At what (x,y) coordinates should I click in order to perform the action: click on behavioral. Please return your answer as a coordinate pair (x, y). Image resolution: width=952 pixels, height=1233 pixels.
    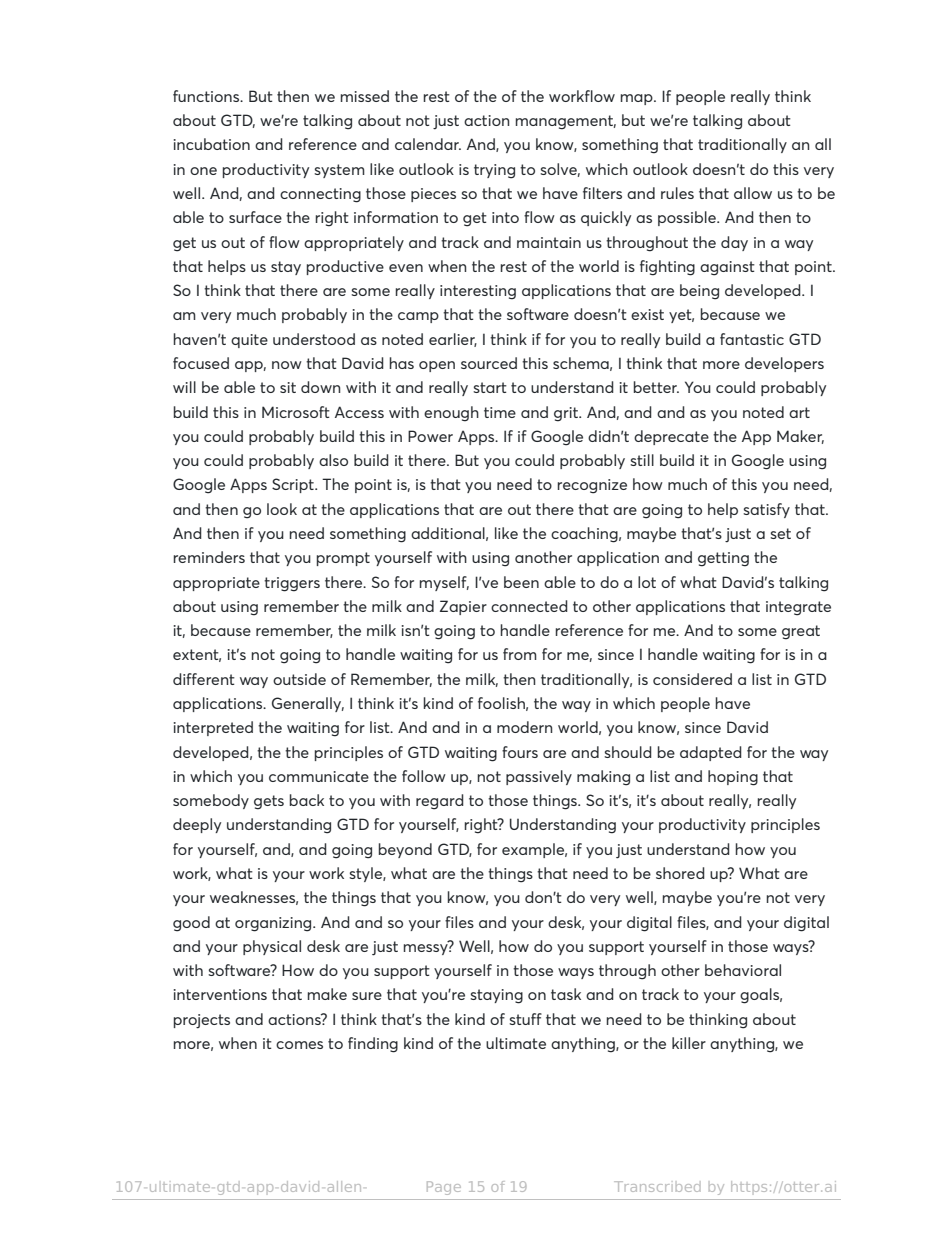
    Looking at the image, I should click on (743, 970).
